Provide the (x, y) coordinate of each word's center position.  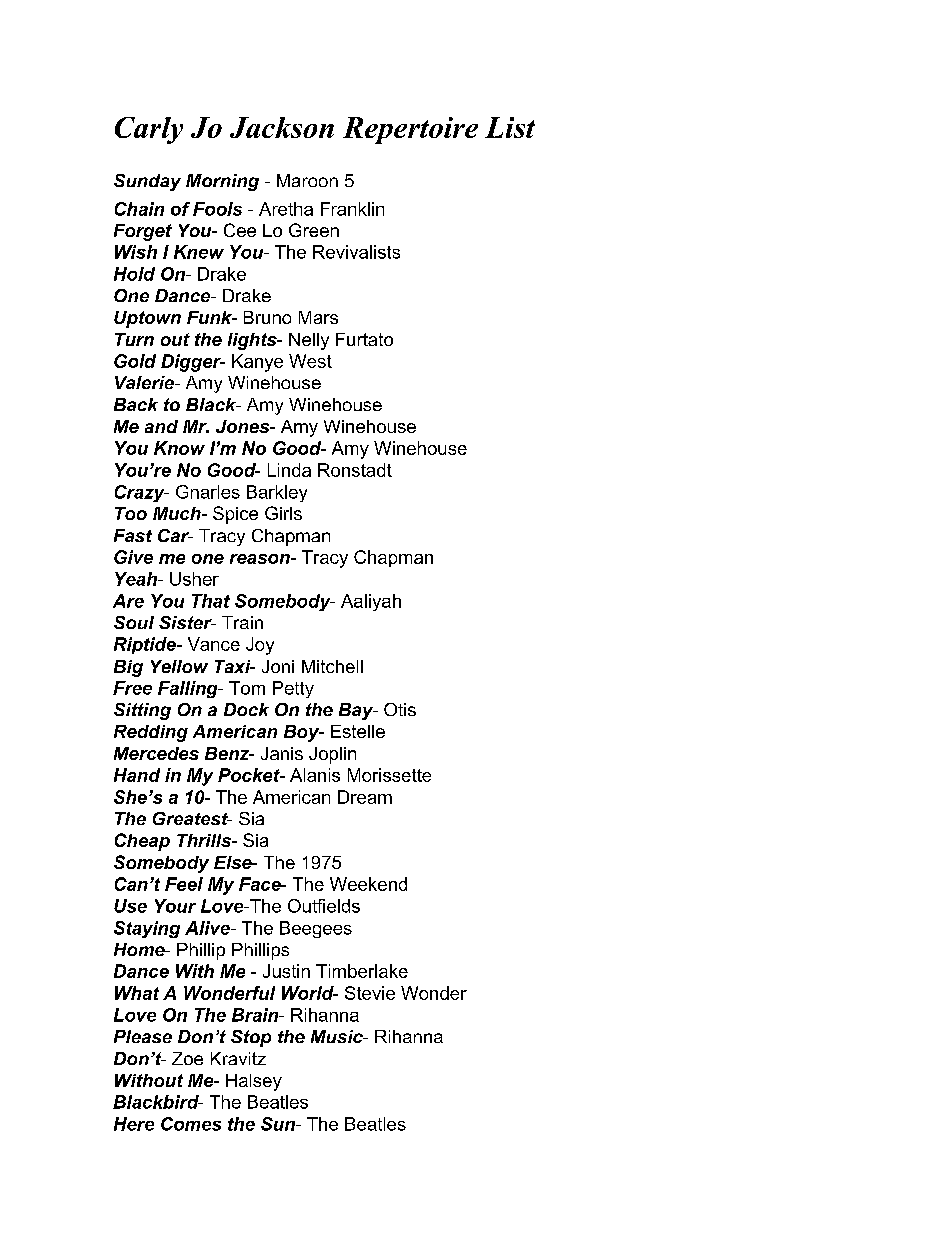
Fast (133, 535)
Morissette (389, 775)
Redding (151, 733)
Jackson (282, 127)
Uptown (147, 319)
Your (175, 906)
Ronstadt (355, 470)
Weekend (368, 884)
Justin (286, 971)
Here (134, 1124)
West (310, 361)
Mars (318, 317)
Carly (149, 130)
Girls (283, 513)
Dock (246, 709)
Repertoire (410, 130)
